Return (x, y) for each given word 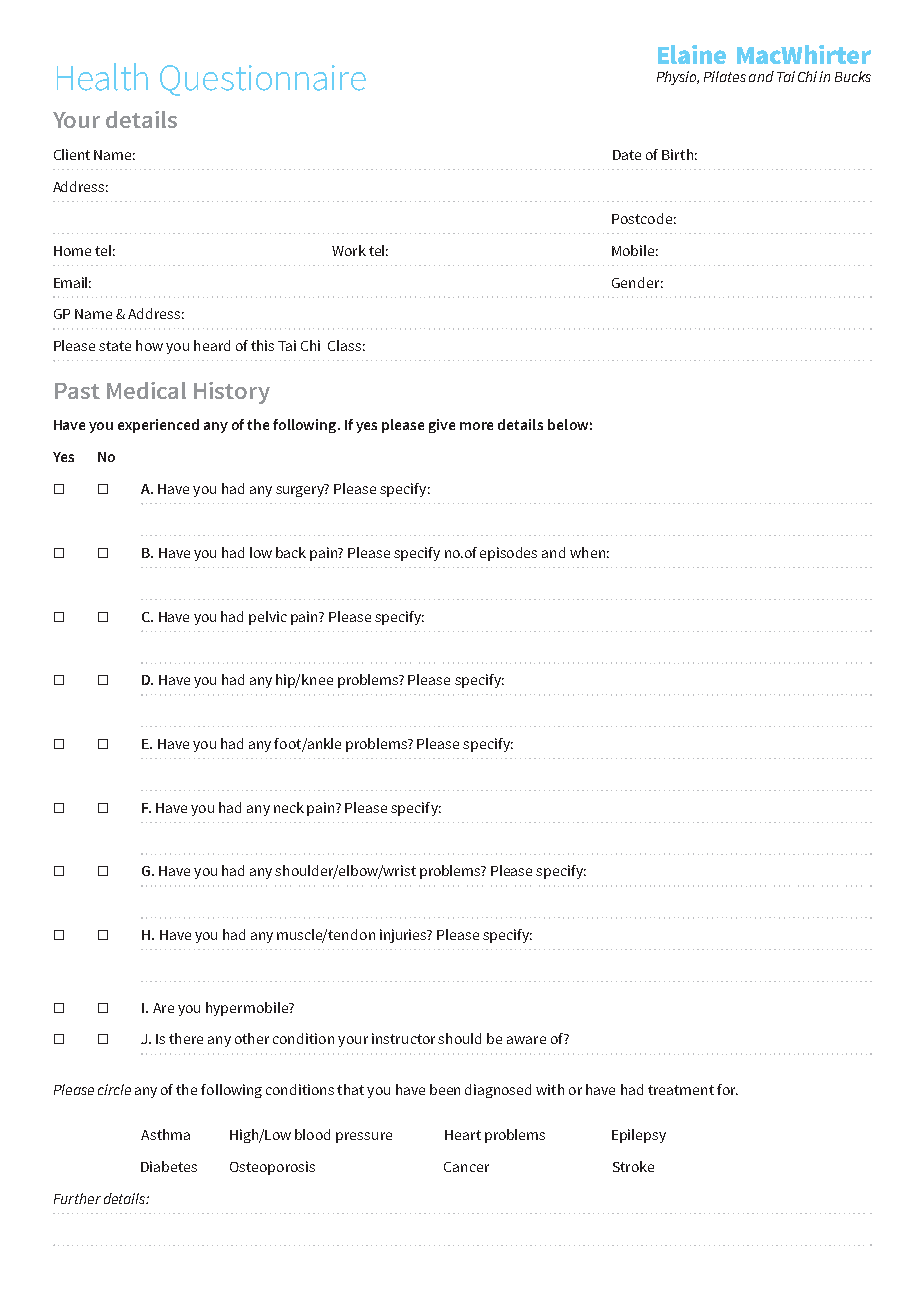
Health (102, 77)
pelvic (268, 618)
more (476, 426)
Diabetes (169, 1166)
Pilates (725, 76)
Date (627, 155)
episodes (508, 554)
